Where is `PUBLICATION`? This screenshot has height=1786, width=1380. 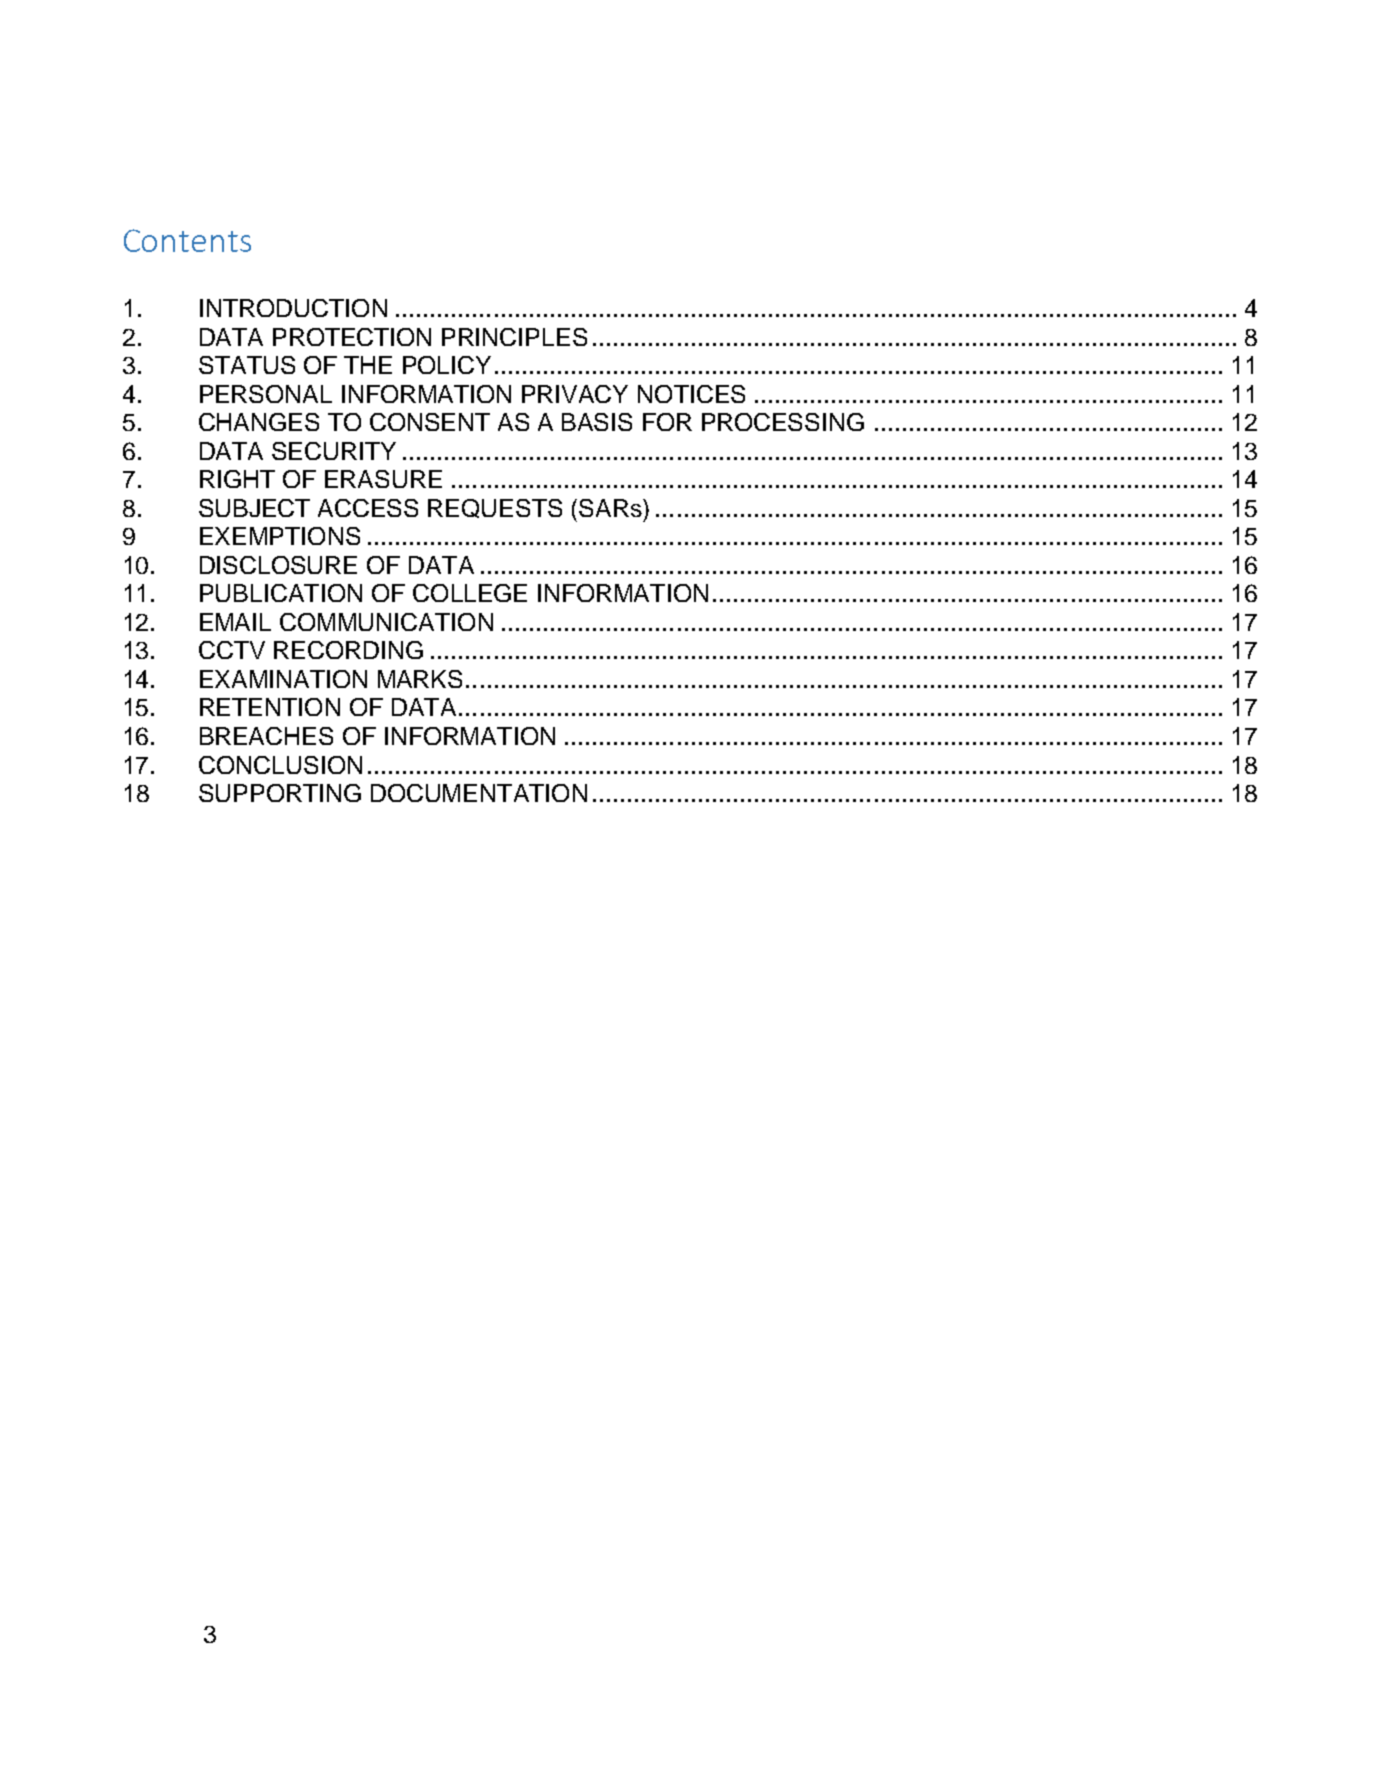
PUBLICATION is located at coordinates (281, 593).
